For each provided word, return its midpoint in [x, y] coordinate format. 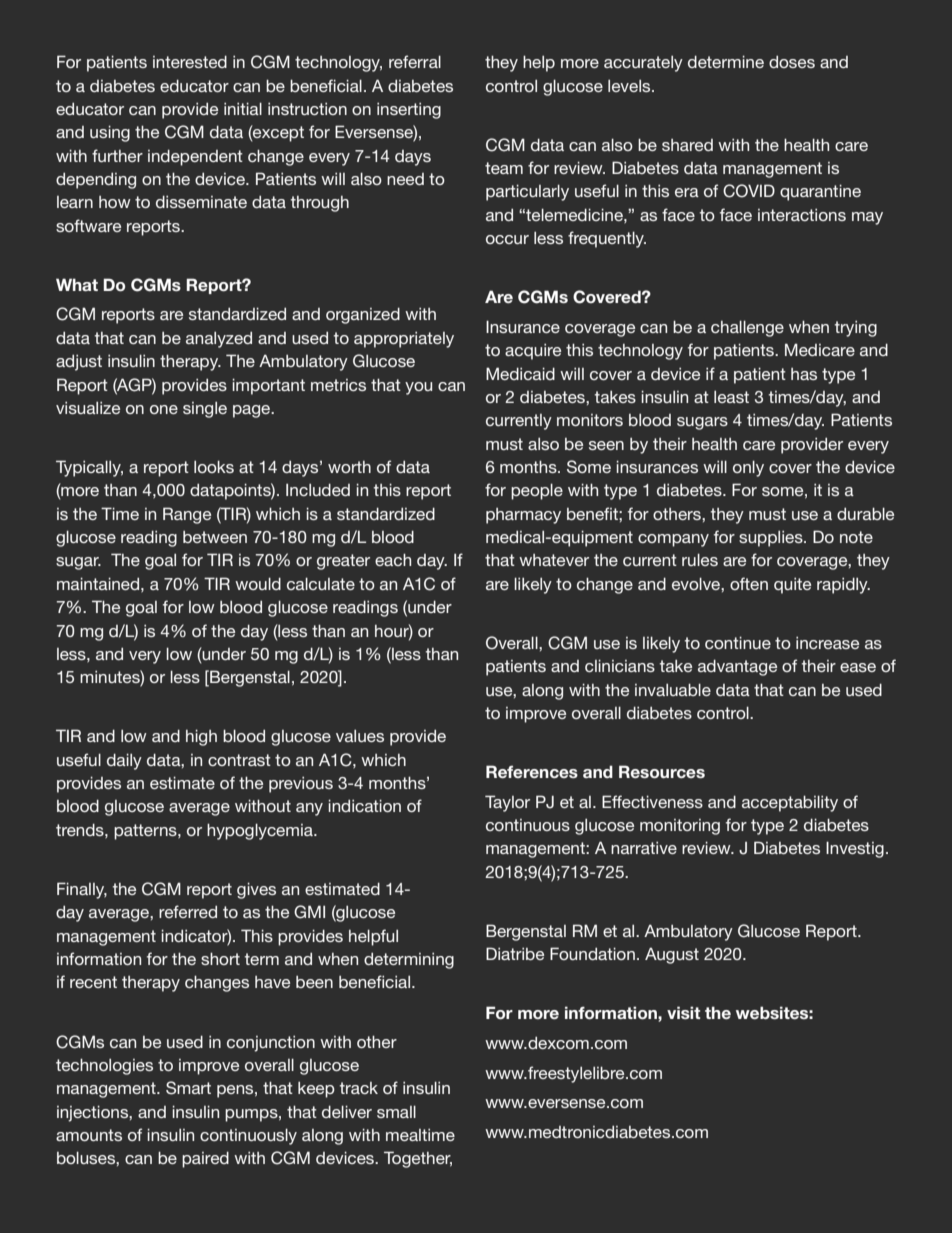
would [258, 583]
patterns [146, 832]
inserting [409, 111]
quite [792, 586]
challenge [747, 328]
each [393, 559]
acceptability [790, 803]
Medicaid [520, 373]
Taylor [507, 803]
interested [190, 61]
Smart [188, 1088]
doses [792, 62]
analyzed [219, 340]
